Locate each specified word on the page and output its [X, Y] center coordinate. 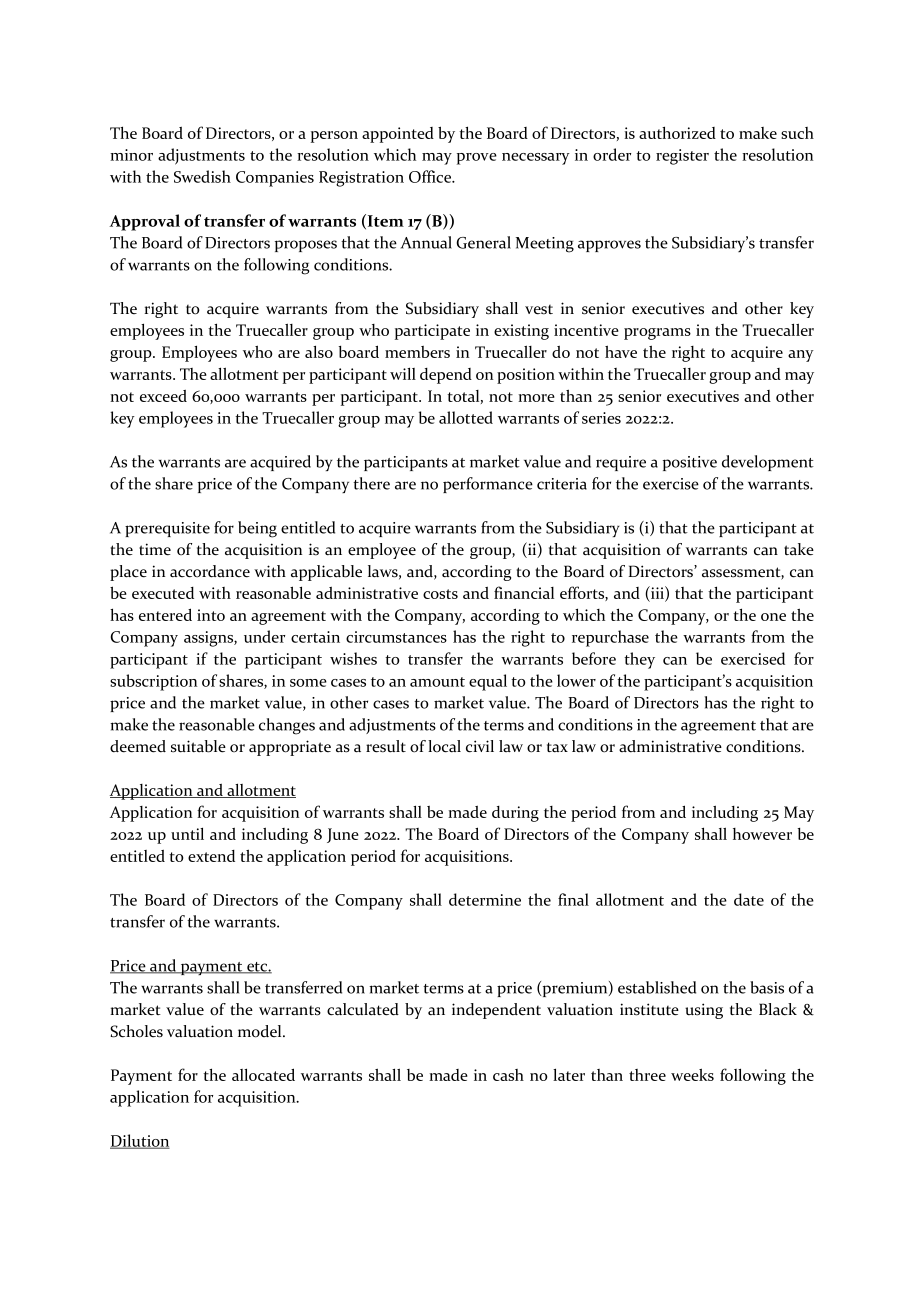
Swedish [202, 176]
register [682, 157]
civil [480, 746]
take [799, 549]
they [639, 660]
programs [657, 334]
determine [485, 899]
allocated [263, 1074]
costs [440, 594]
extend [211, 856]
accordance [210, 571]
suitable [198, 746]
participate [432, 332]
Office [431, 176]
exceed [163, 396]
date [749, 899]
